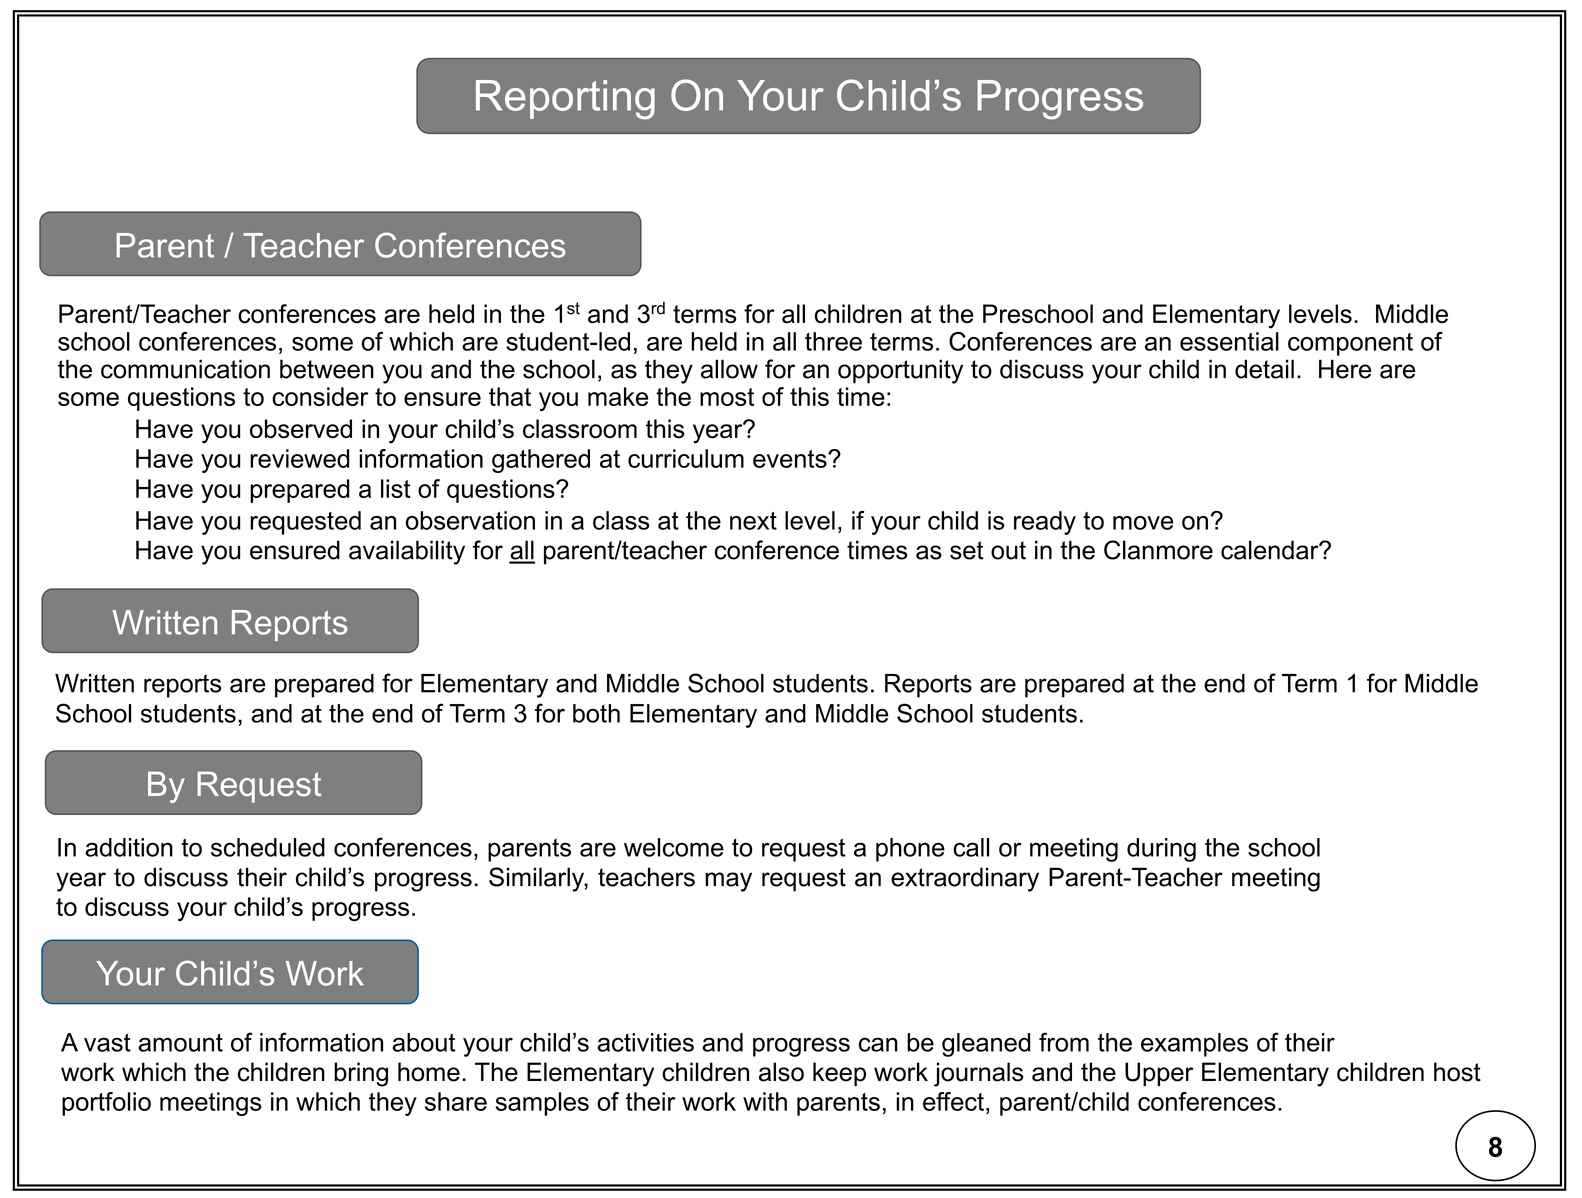 The height and width of the screenshot is (1198, 1582). I want to click on essential, so click(1229, 341).
